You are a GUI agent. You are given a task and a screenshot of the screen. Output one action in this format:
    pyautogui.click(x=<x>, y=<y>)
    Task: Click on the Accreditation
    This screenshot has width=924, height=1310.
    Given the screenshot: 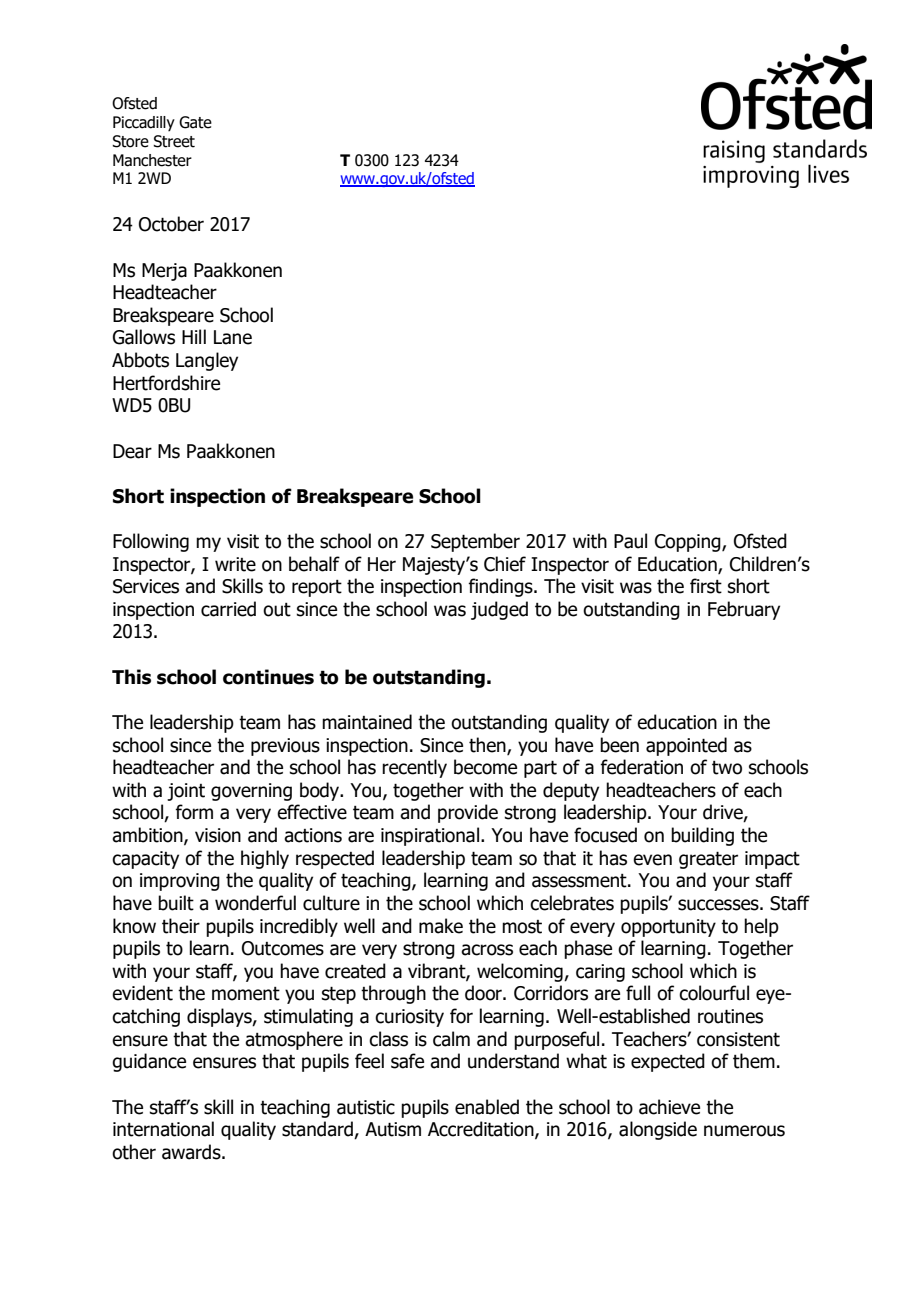 What is the action you would take?
    pyautogui.click(x=482, y=1130)
